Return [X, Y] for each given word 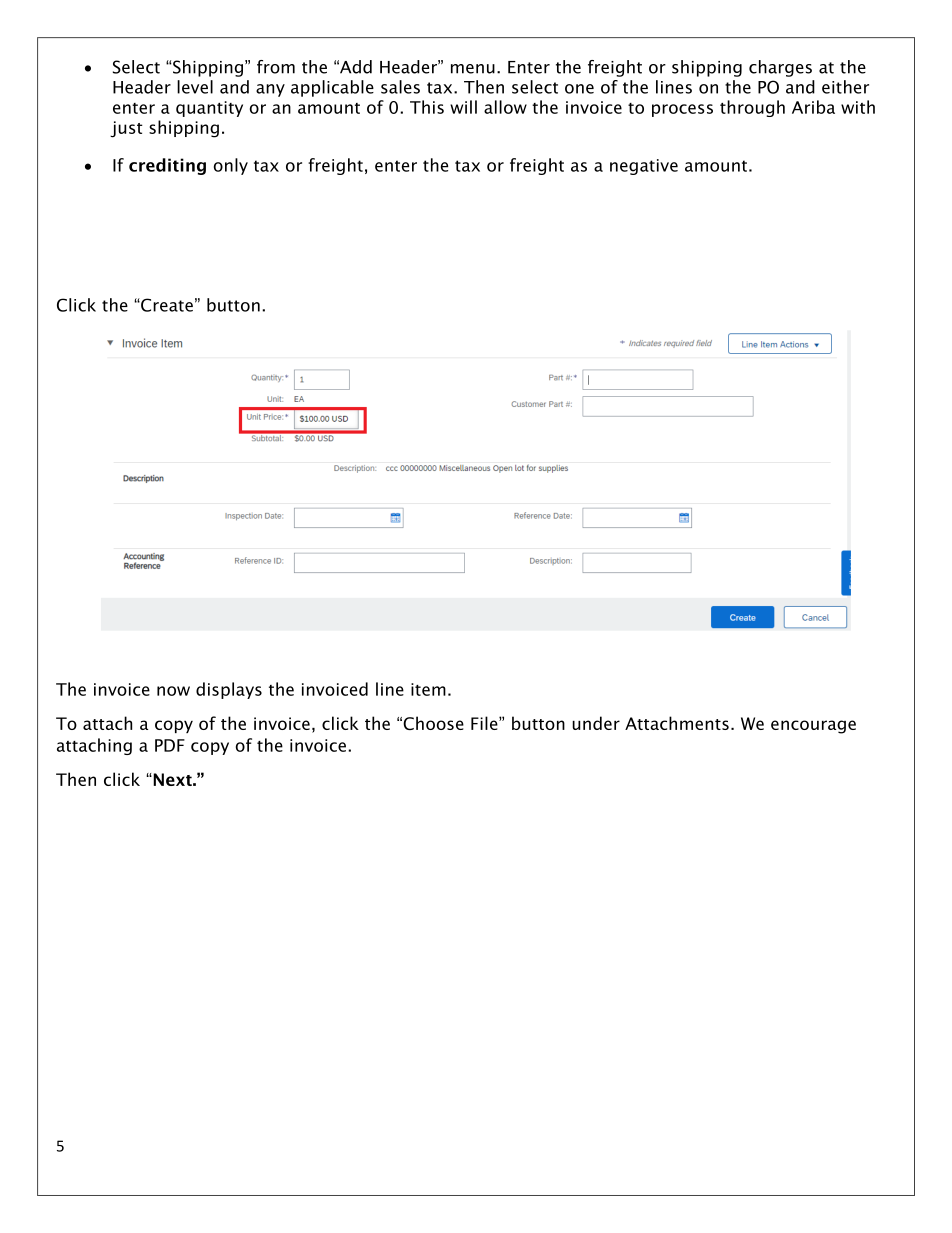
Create [166, 305]
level [195, 87]
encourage [813, 727]
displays [229, 690]
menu [473, 69]
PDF [170, 745]
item [428, 689]
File [485, 723]
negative [644, 167]
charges [780, 68]
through [752, 108]
